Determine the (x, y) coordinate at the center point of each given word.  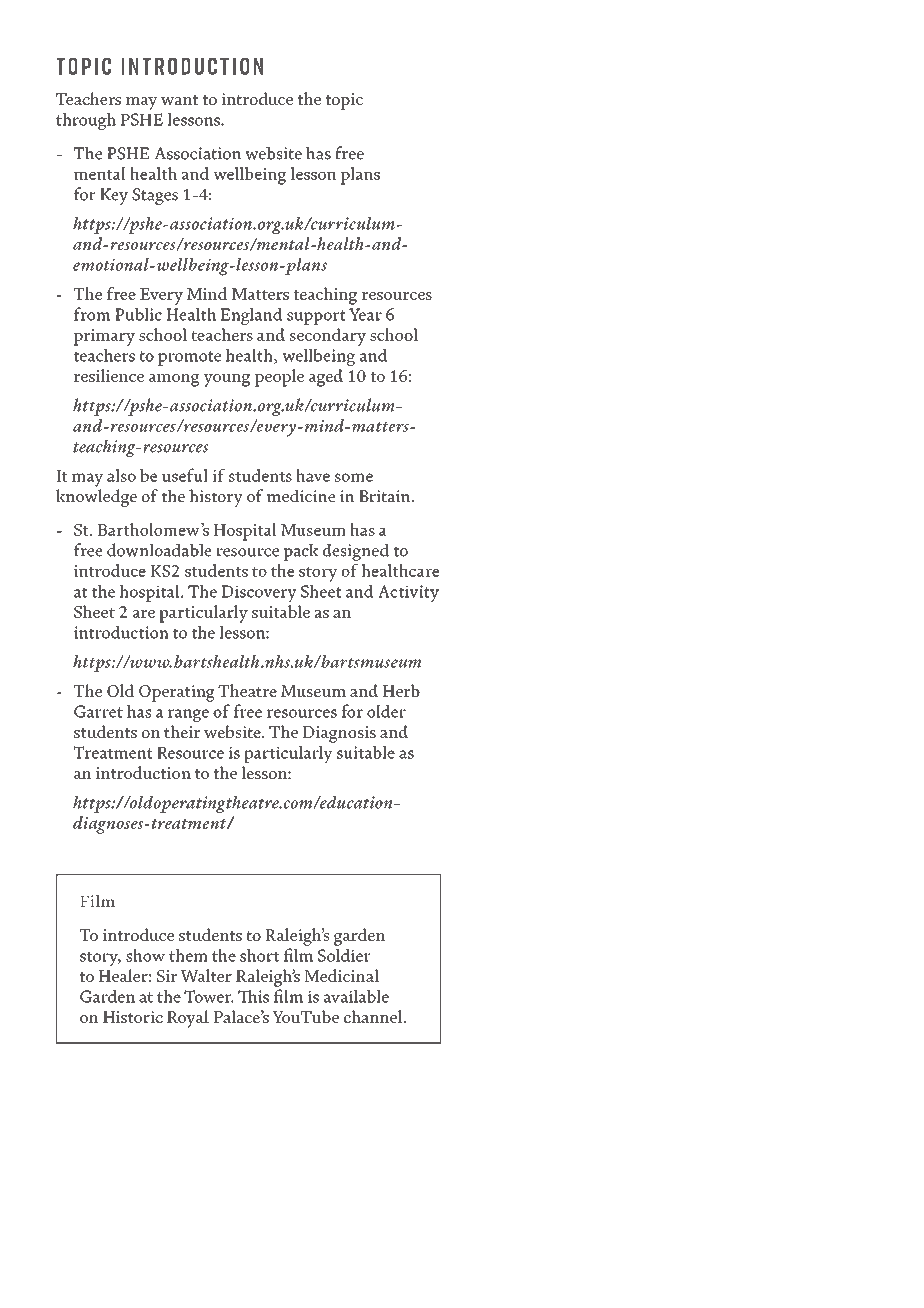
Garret (98, 711)
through (86, 121)
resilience (109, 375)
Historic (133, 1017)
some (354, 477)
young (227, 380)
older (386, 711)
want (179, 100)
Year (365, 314)
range (188, 715)
